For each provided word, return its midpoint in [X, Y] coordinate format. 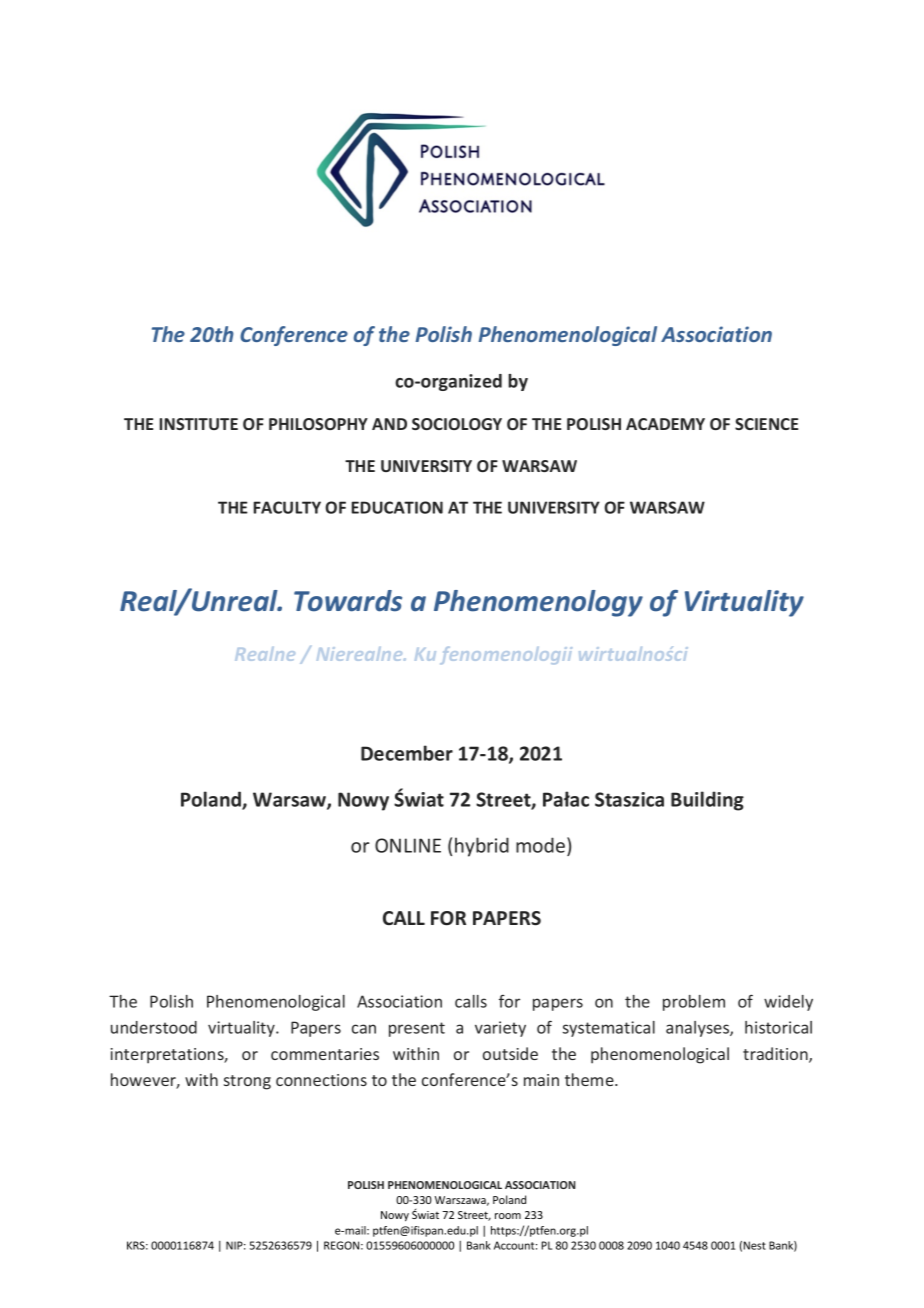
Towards [348, 601]
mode [542, 845]
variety [500, 1029]
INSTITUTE [198, 424]
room [508, 1216]
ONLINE [408, 845]
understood [154, 1027]
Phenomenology [538, 603]
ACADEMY [665, 424]
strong [247, 1082]
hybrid [482, 847]
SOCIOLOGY [457, 424]
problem [694, 1003]
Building [707, 801]
